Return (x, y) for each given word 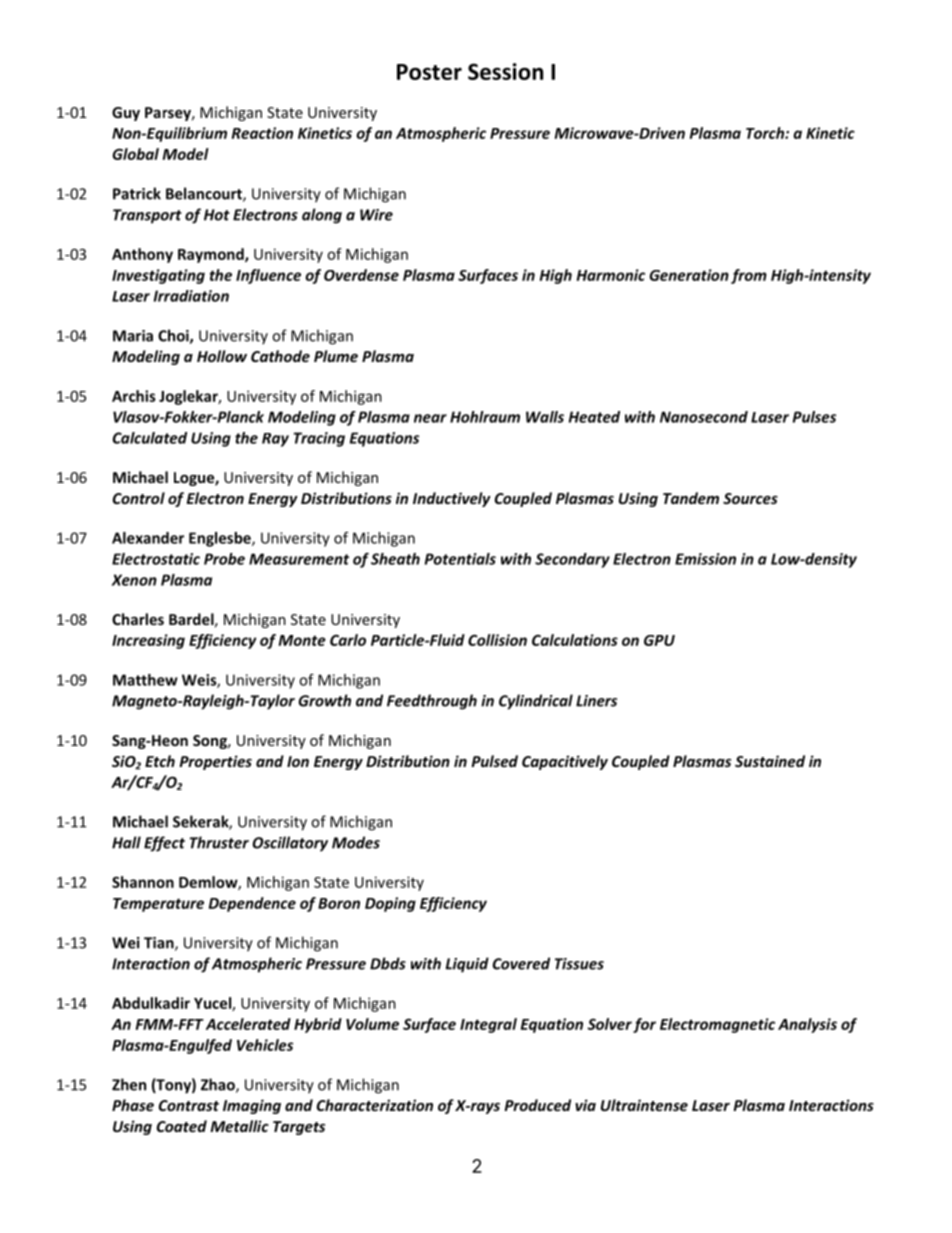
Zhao (219, 1085)
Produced (537, 1105)
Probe (224, 559)
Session (505, 71)
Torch (766, 133)
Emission (705, 559)
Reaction (262, 133)
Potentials (460, 559)
